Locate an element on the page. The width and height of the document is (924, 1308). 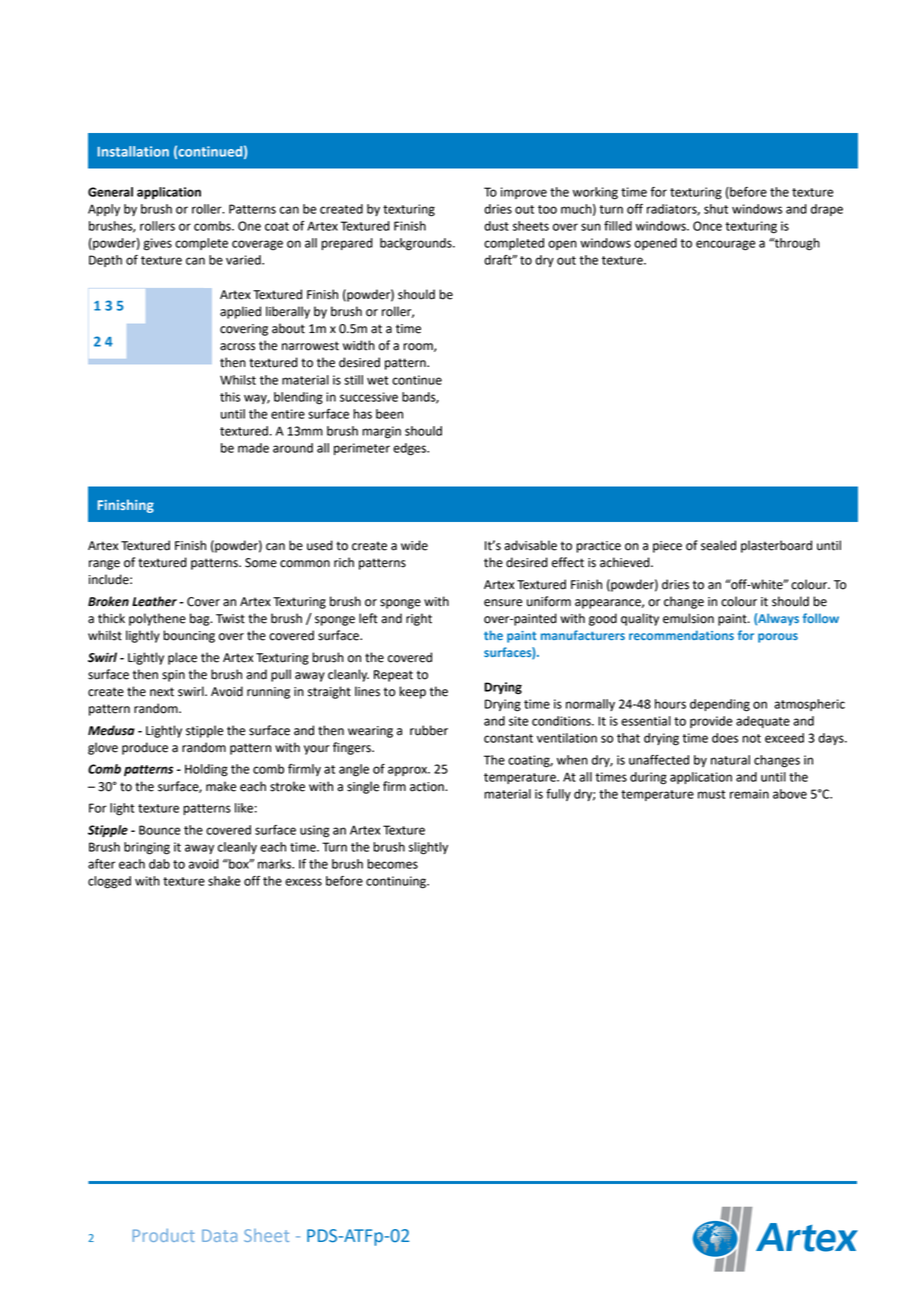
next is located at coordinates (162, 692).
